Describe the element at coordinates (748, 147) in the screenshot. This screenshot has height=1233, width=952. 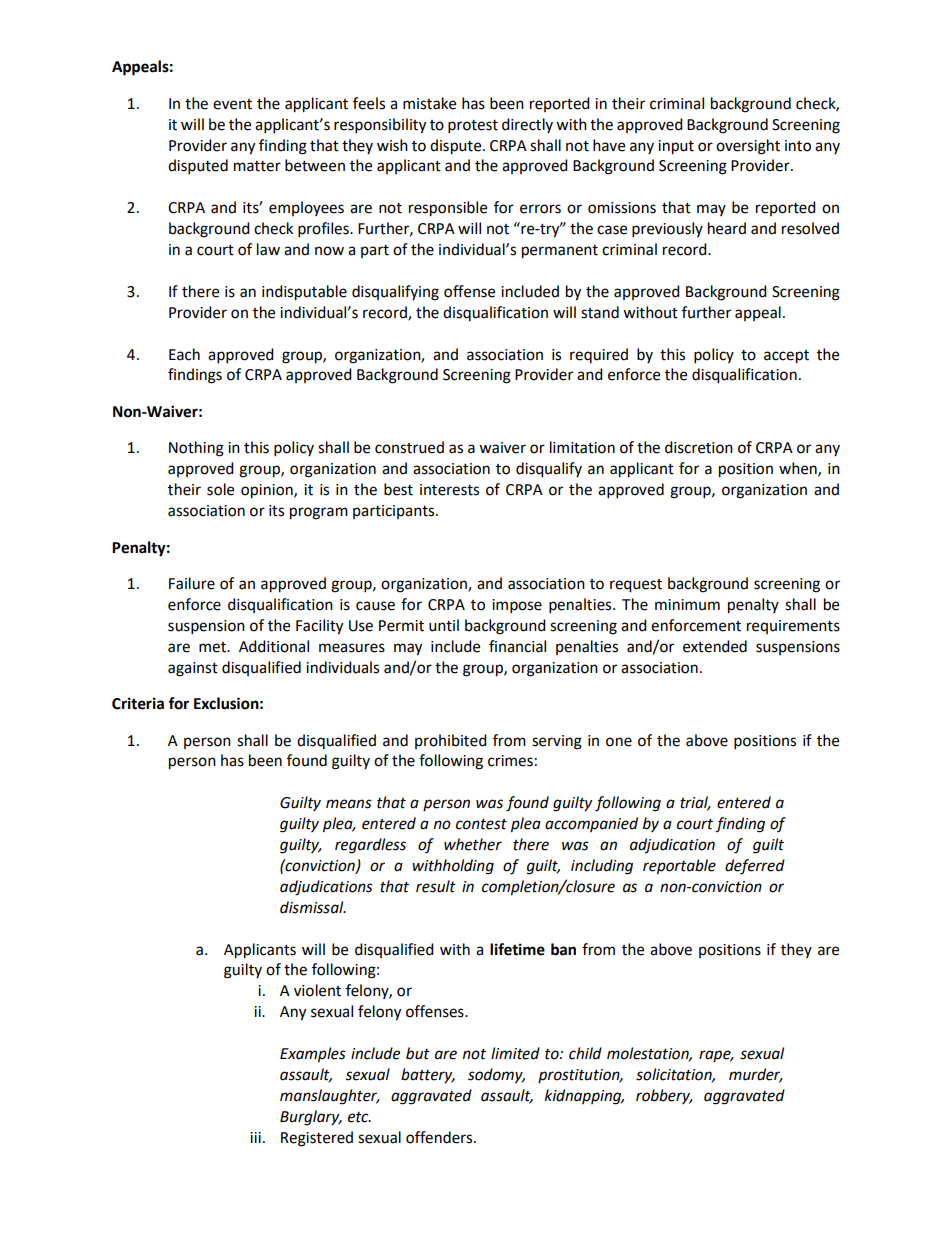
I see `oversight` at that location.
